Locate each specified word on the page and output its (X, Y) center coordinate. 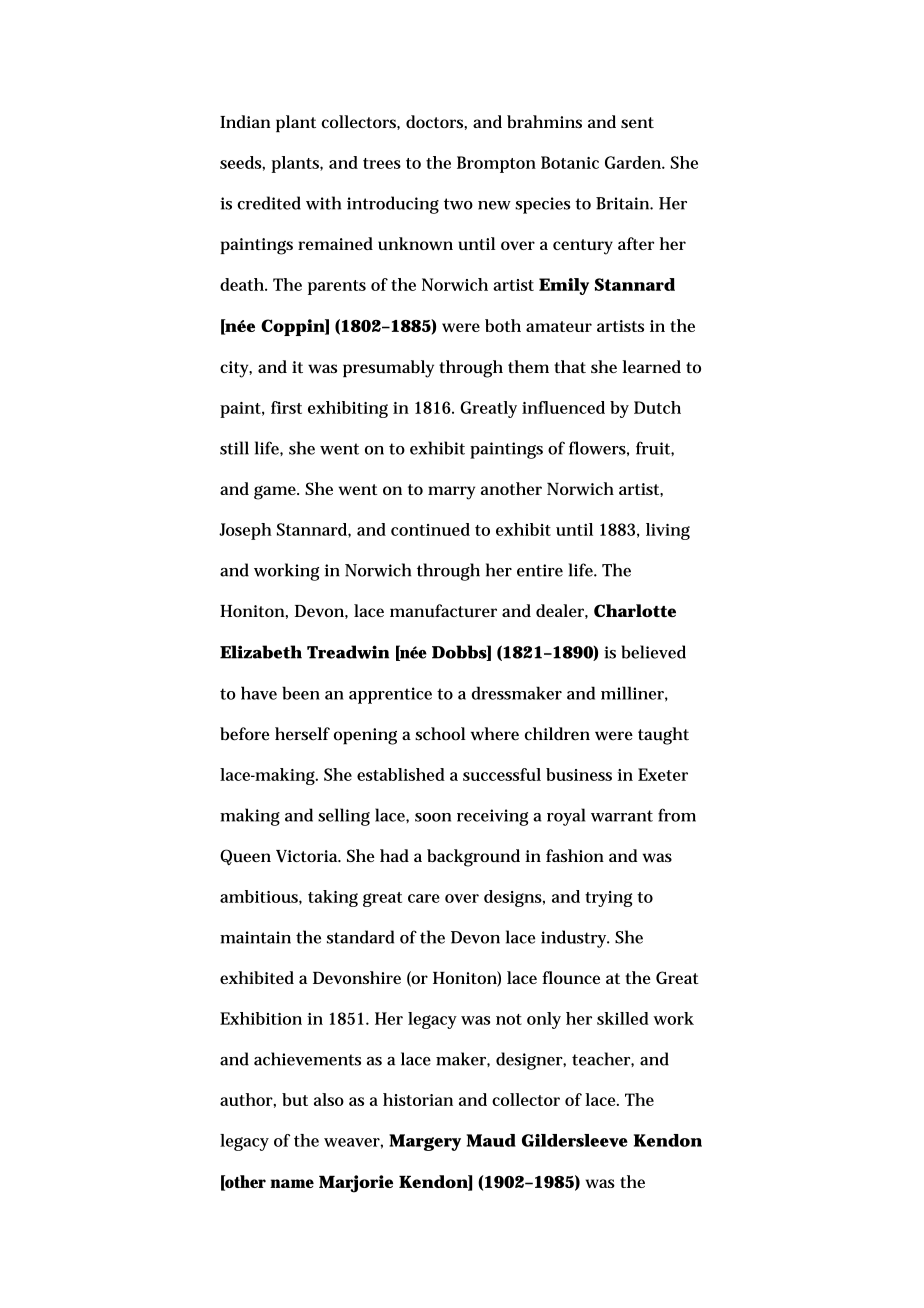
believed (653, 652)
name (292, 1183)
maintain (255, 937)
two (458, 204)
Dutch (657, 407)
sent (637, 122)
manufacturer (443, 610)
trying (608, 899)
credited (269, 203)
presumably (388, 369)
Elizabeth (261, 652)
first (286, 407)
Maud (491, 1140)
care (424, 898)
